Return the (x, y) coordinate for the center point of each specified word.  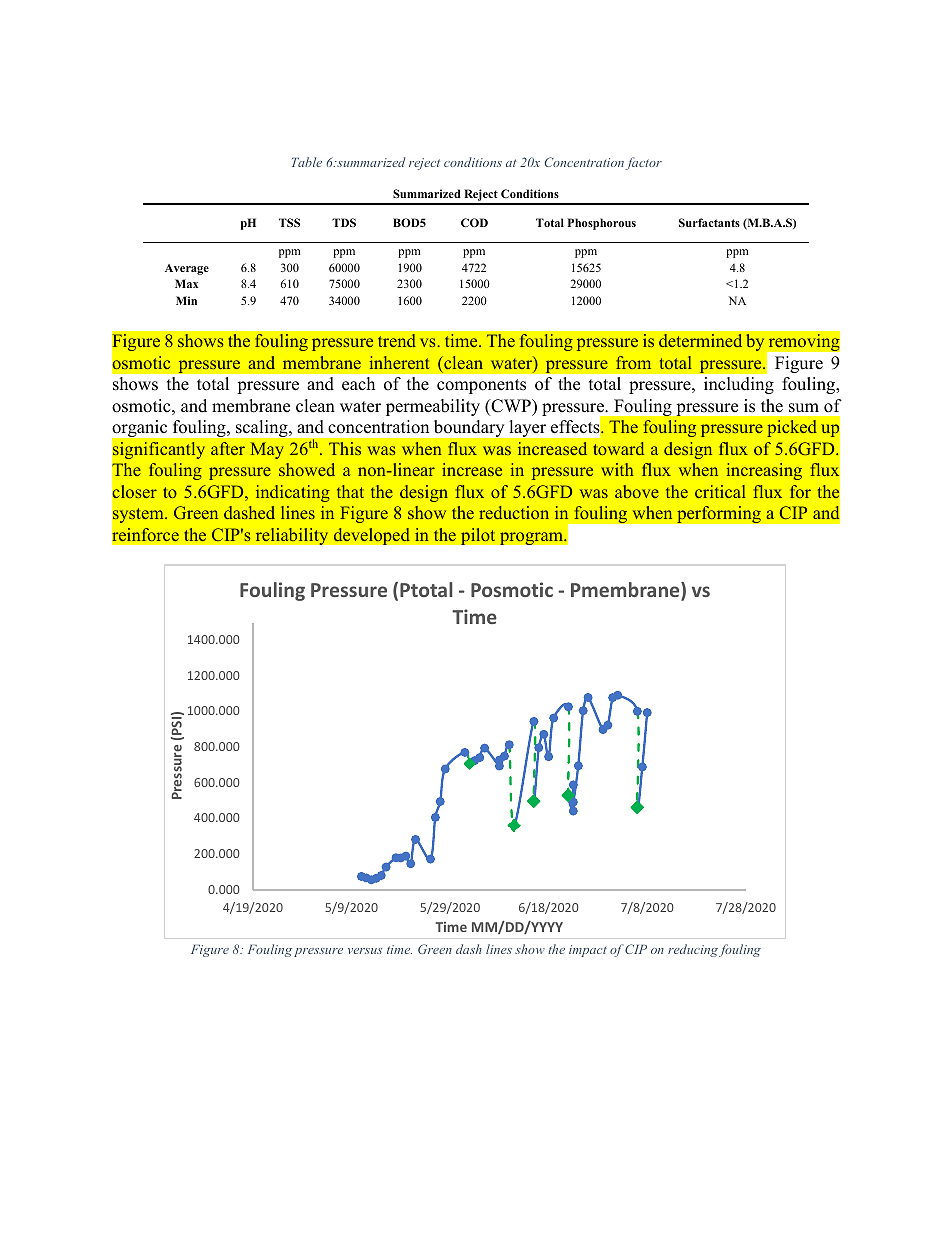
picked (792, 428)
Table (307, 162)
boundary (469, 428)
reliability (292, 536)
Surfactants (709, 222)
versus (365, 951)
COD (474, 222)
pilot (478, 536)
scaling (263, 428)
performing (719, 514)
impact (588, 951)
